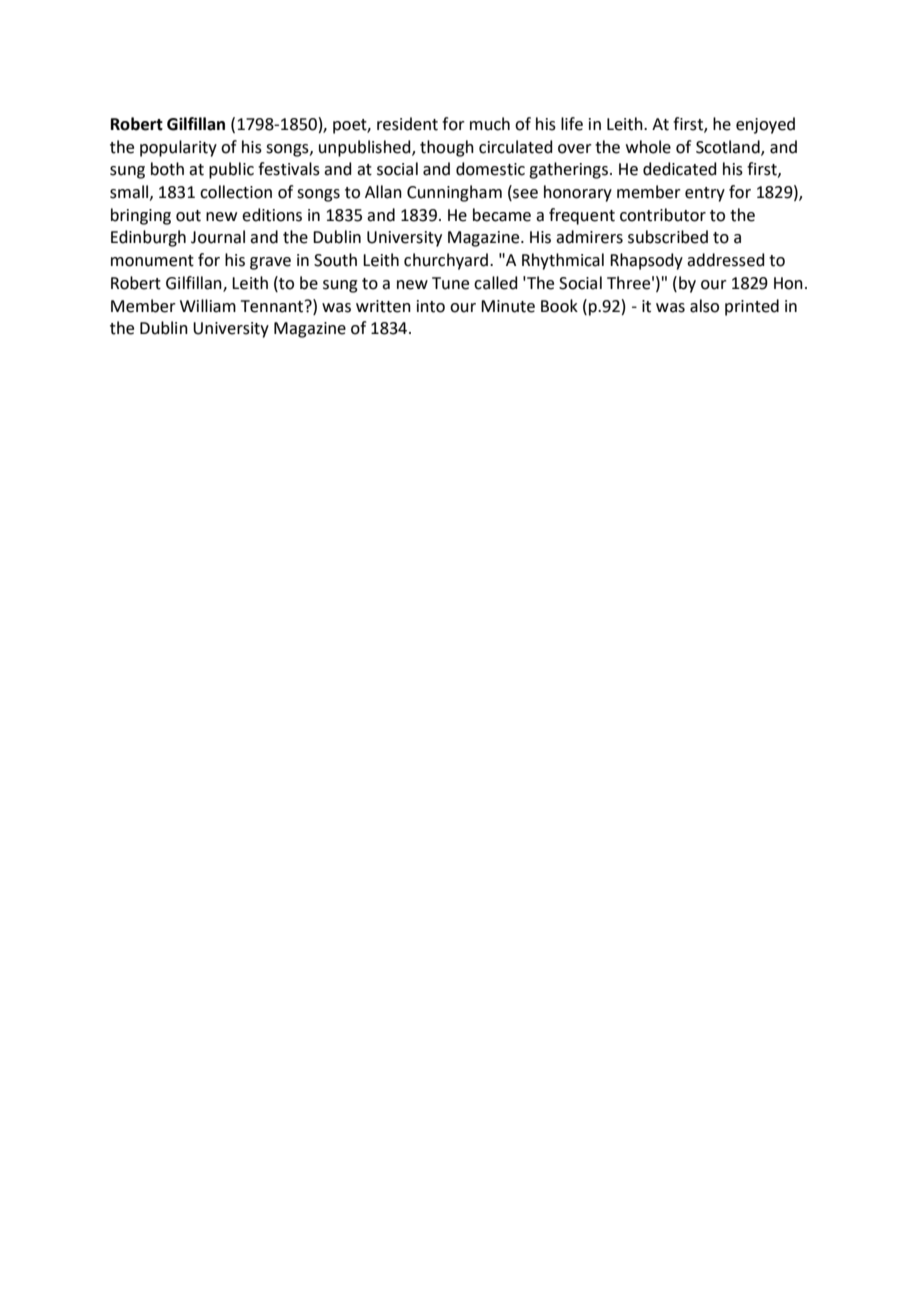 This screenshot has width=924, height=1308. Describe the element at coordinates (765, 125) in the screenshot. I see `enjoyed` at that location.
